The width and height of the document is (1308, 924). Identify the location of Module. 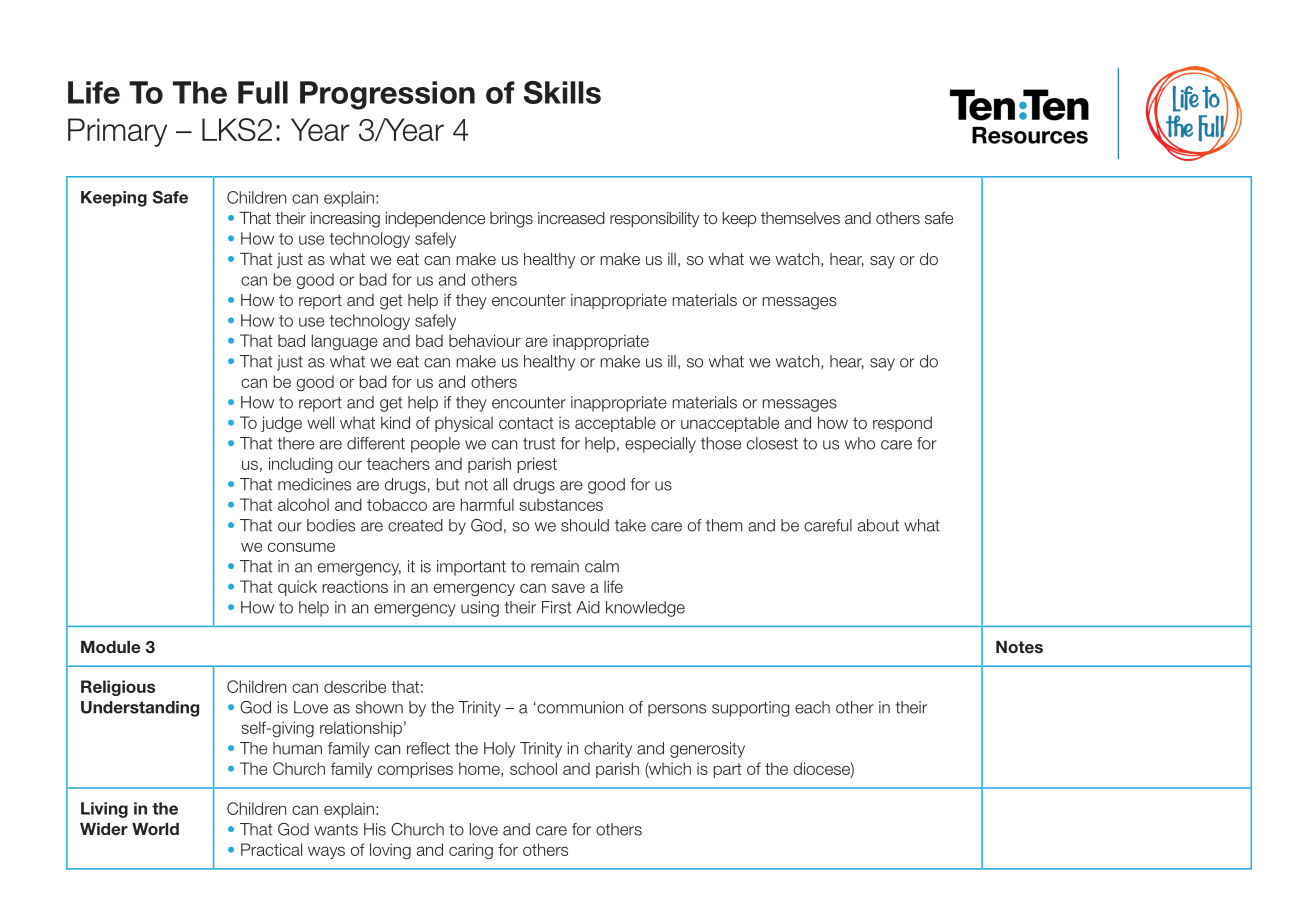
(111, 647).
